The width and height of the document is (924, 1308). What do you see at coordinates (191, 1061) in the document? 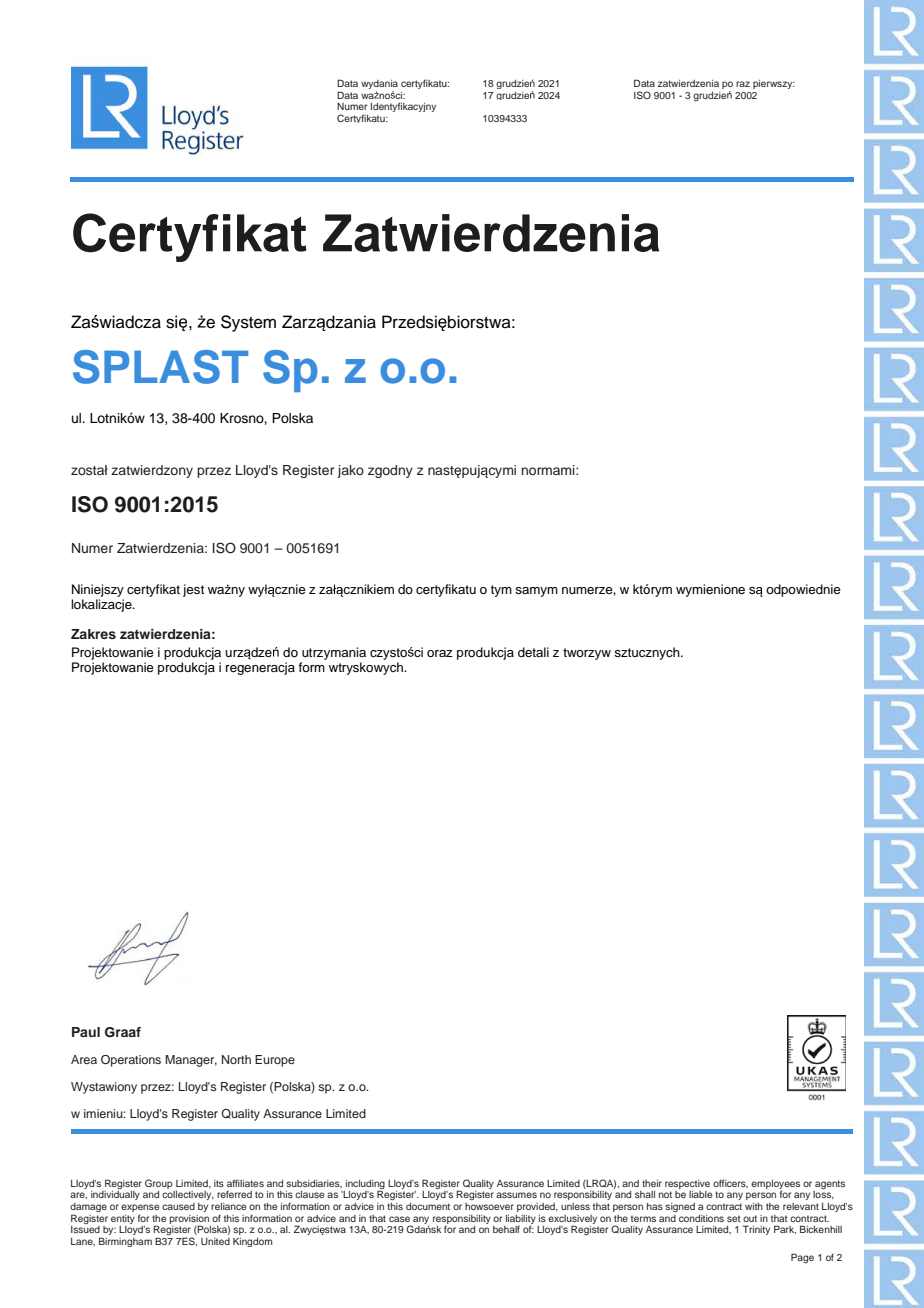
I see `Manager` at bounding box center [191, 1061].
